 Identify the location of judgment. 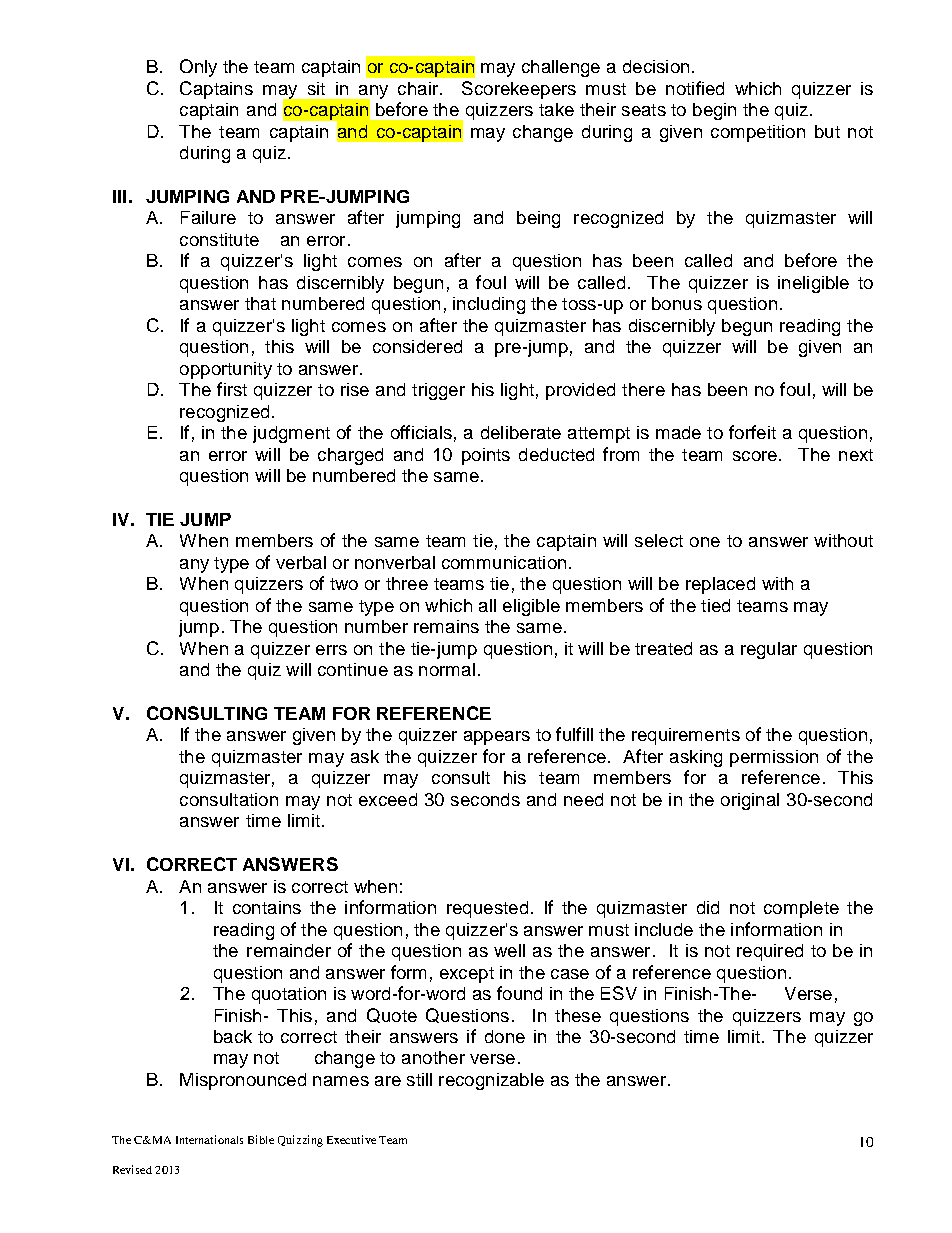
(291, 434).
